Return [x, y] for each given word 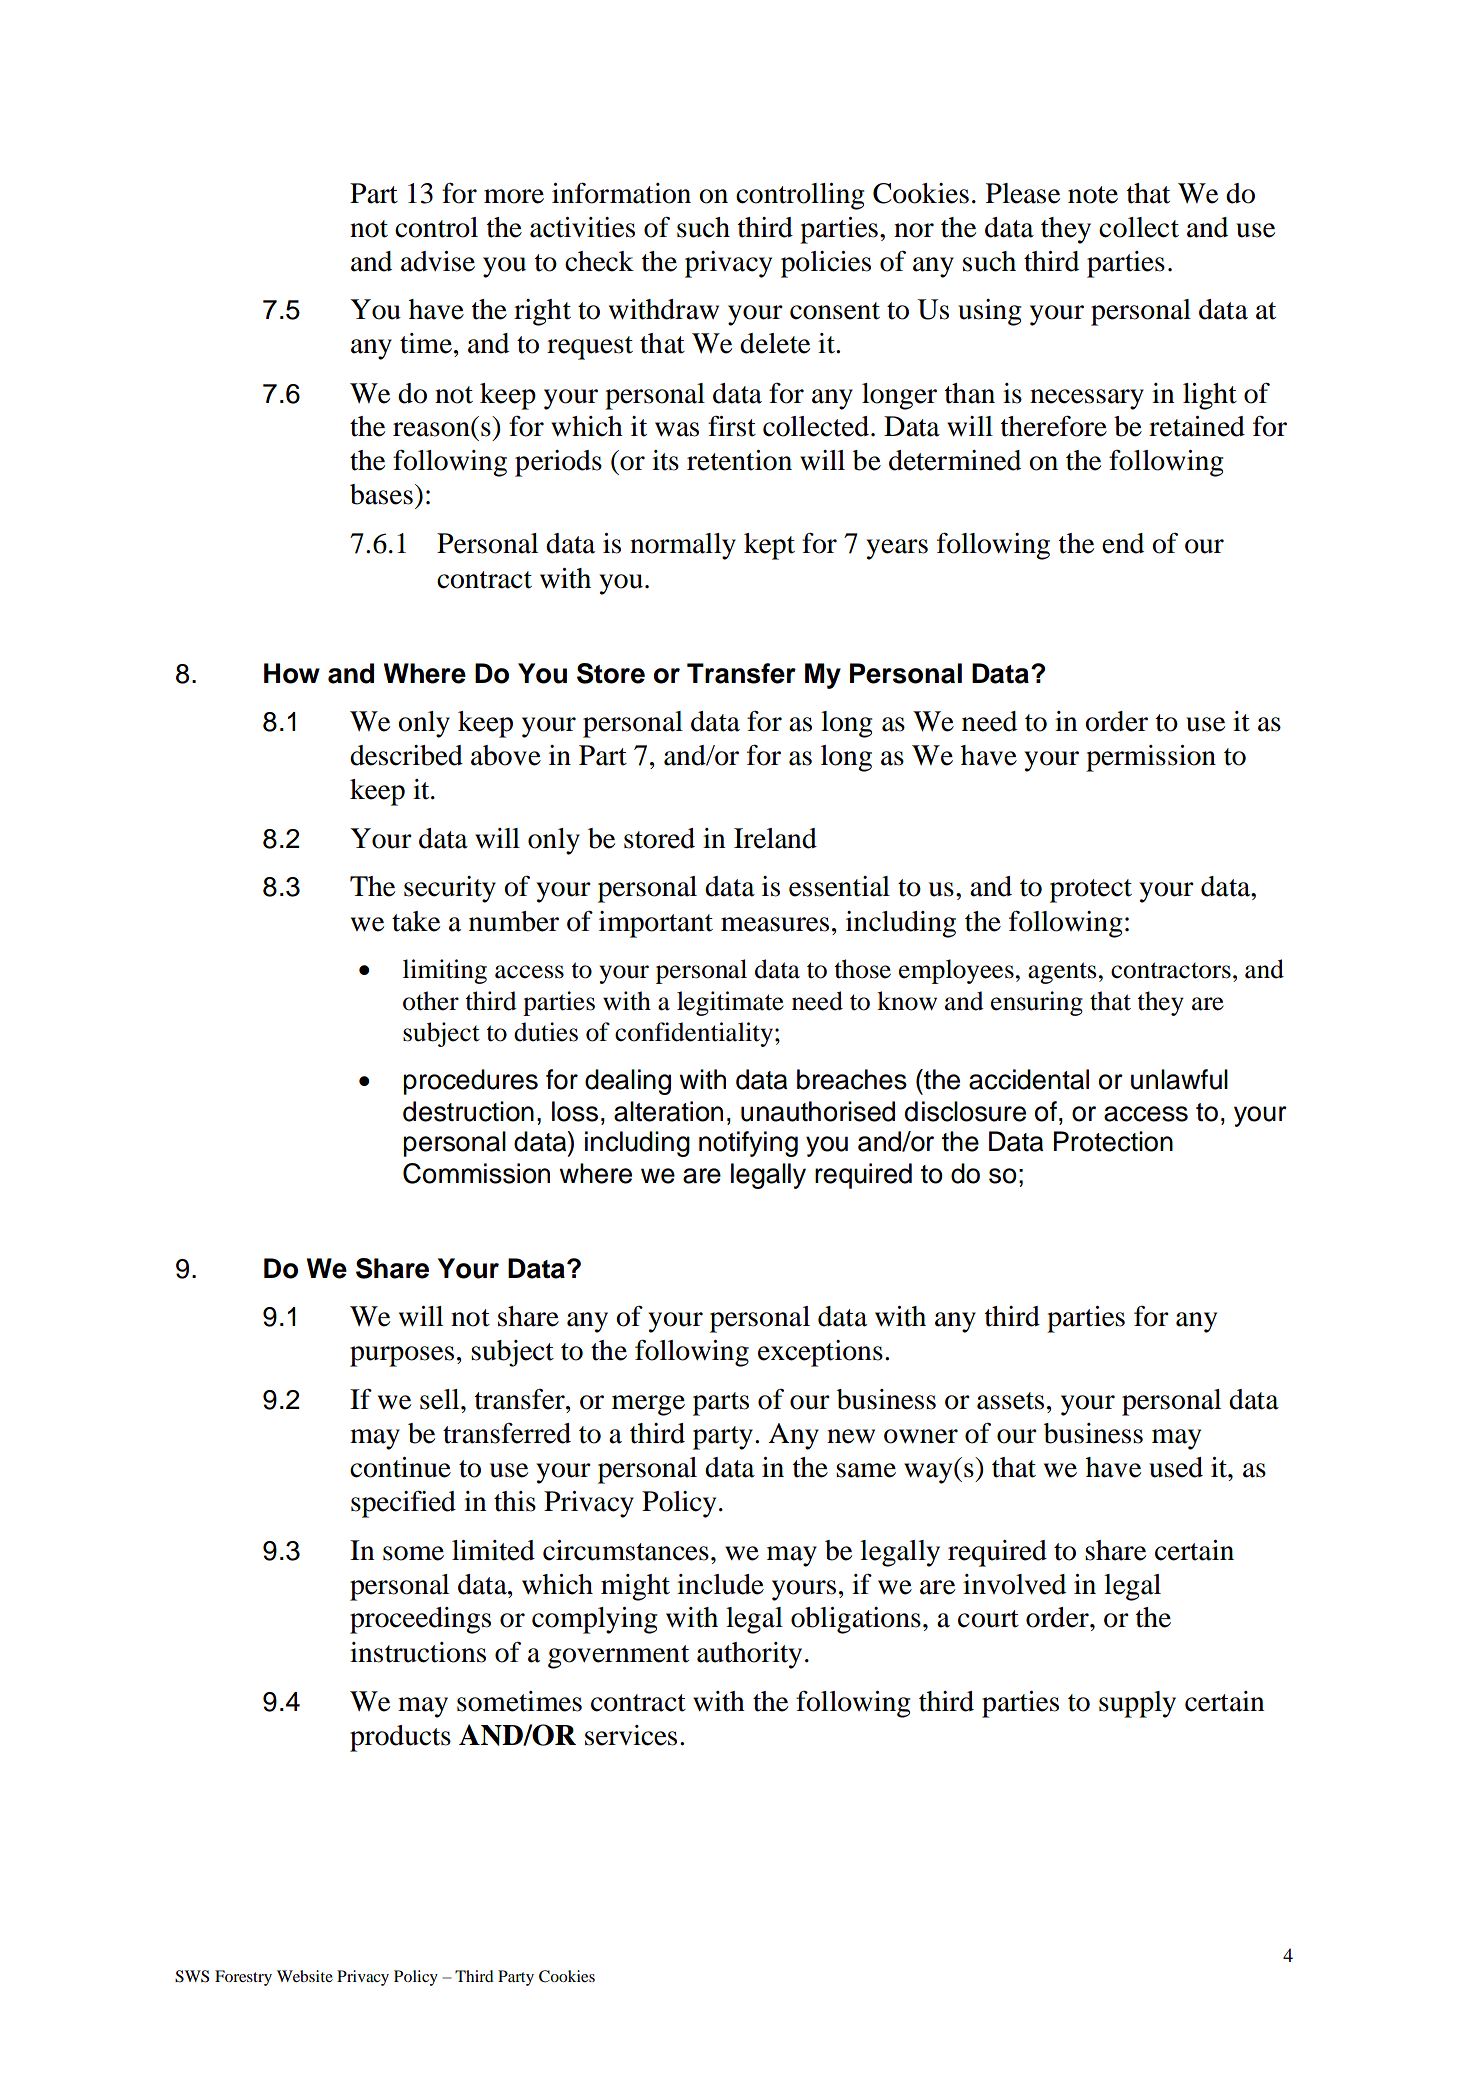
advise [438, 261]
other [431, 1001]
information [621, 193]
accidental [1029, 1079]
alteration [668, 1111]
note [1093, 195]
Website [305, 1976]
